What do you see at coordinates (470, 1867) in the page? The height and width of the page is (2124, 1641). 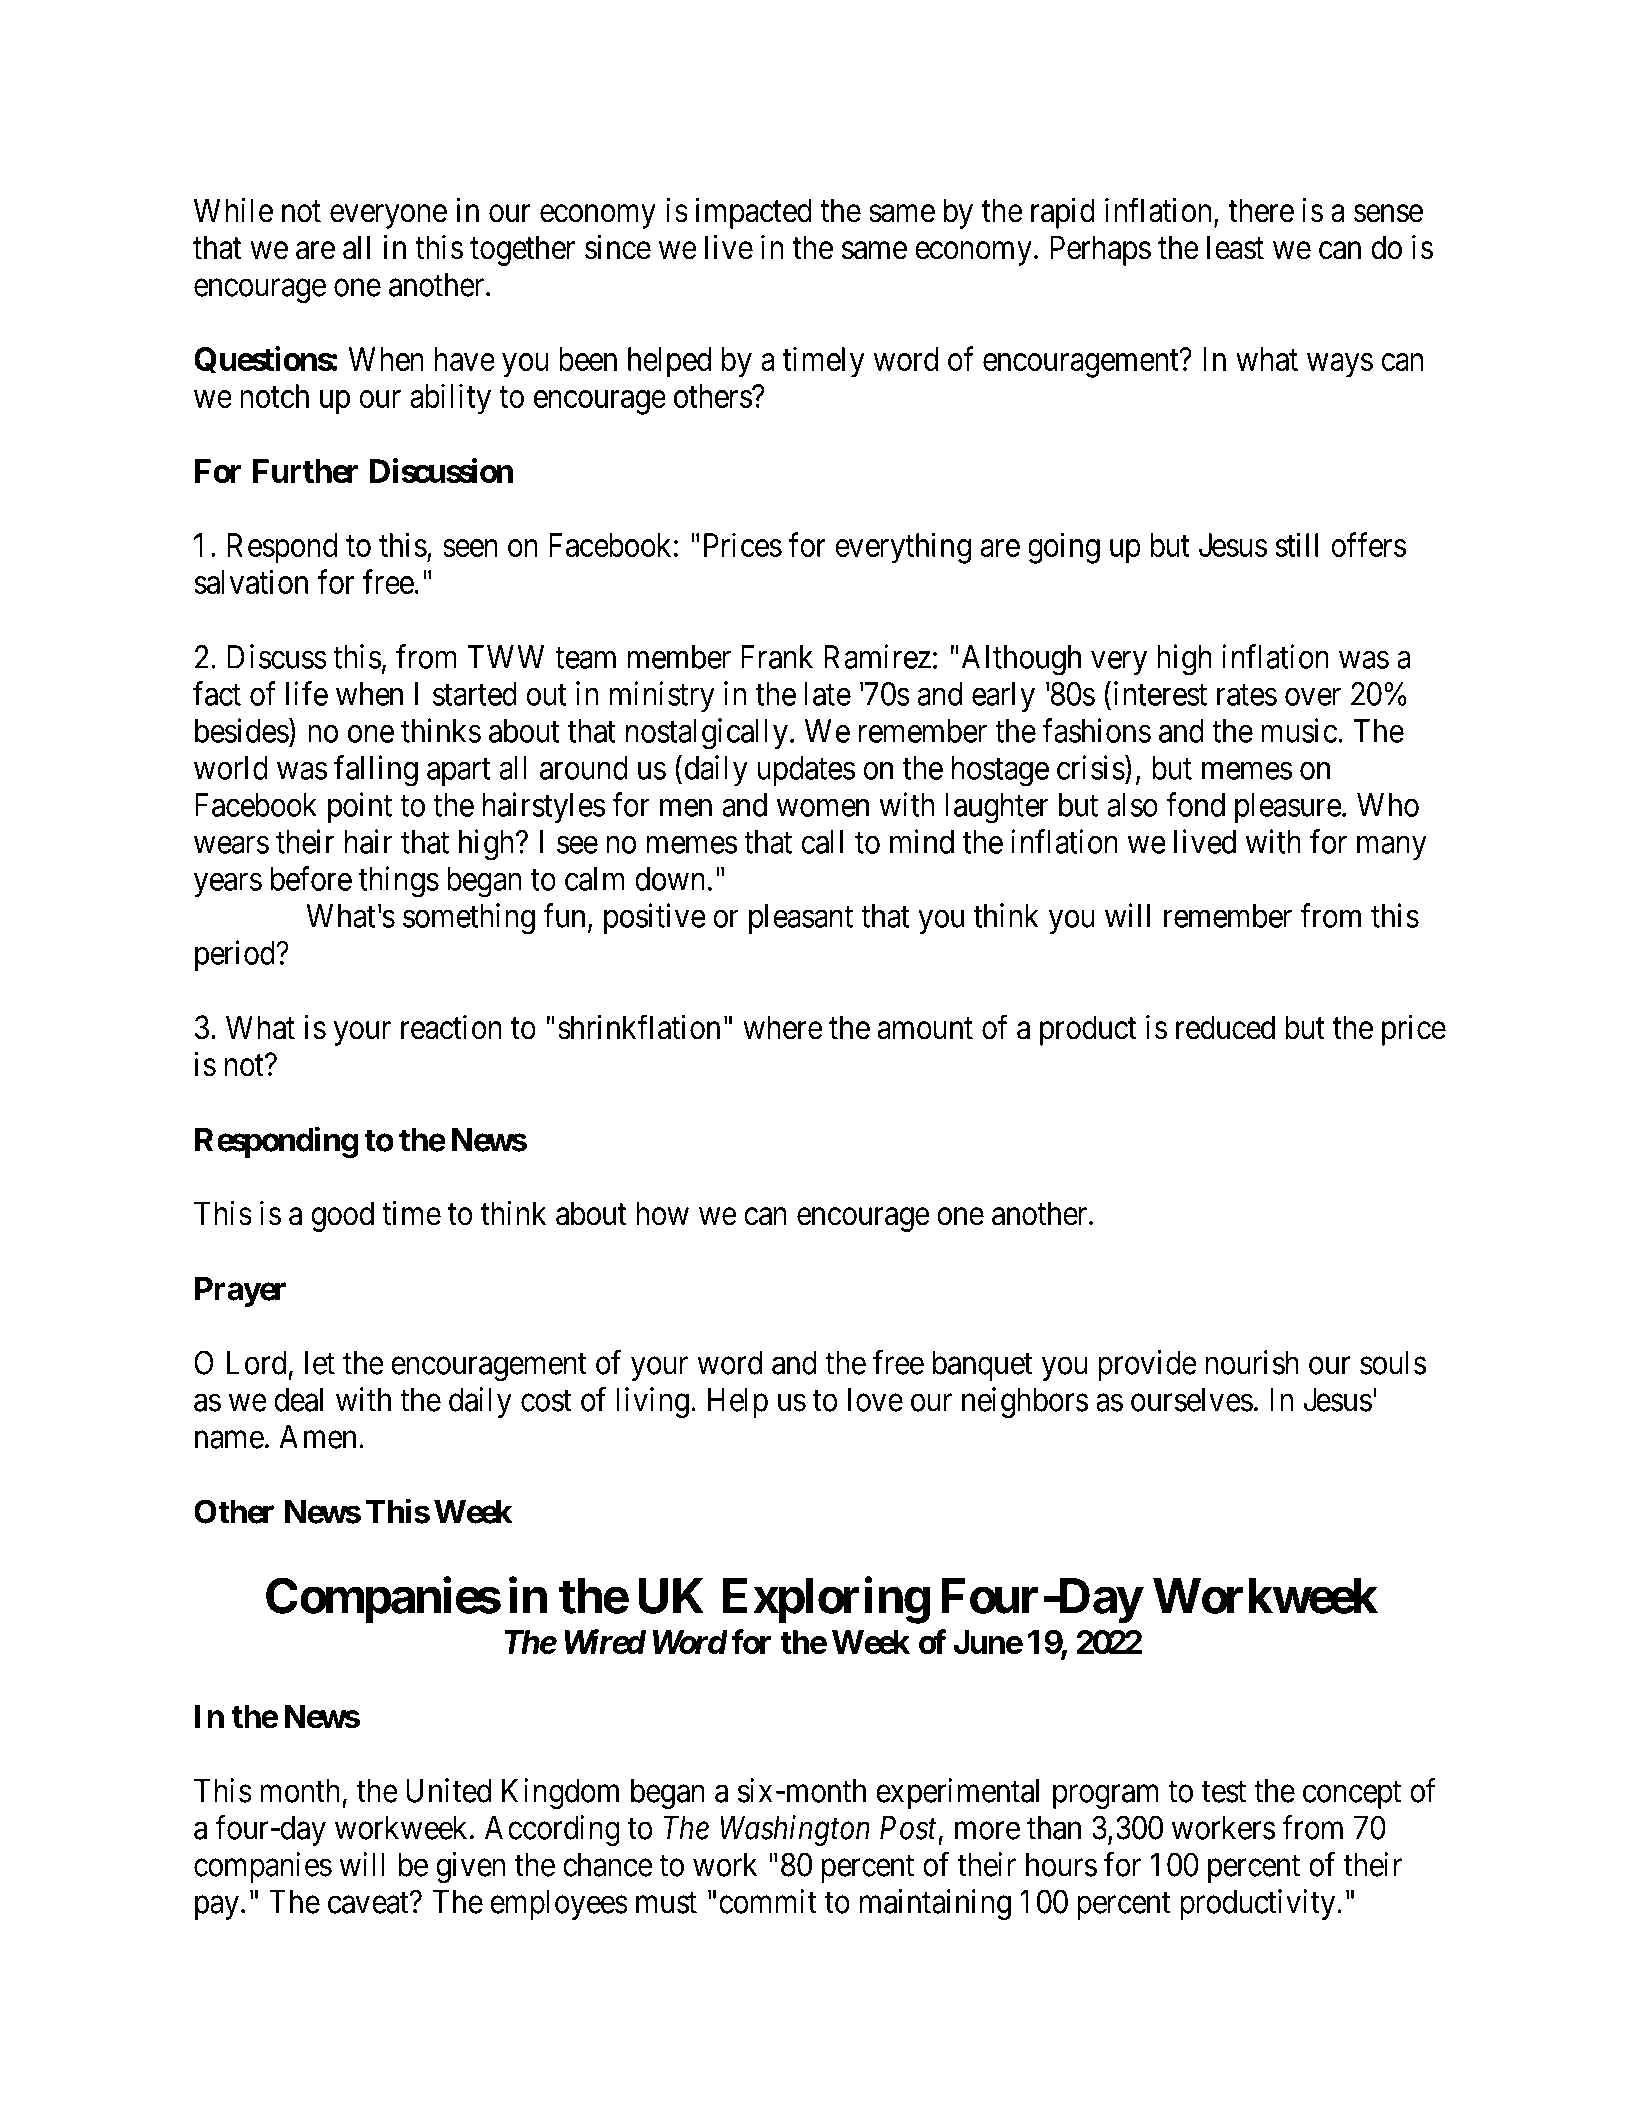 I see `given` at bounding box center [470, 1867].
